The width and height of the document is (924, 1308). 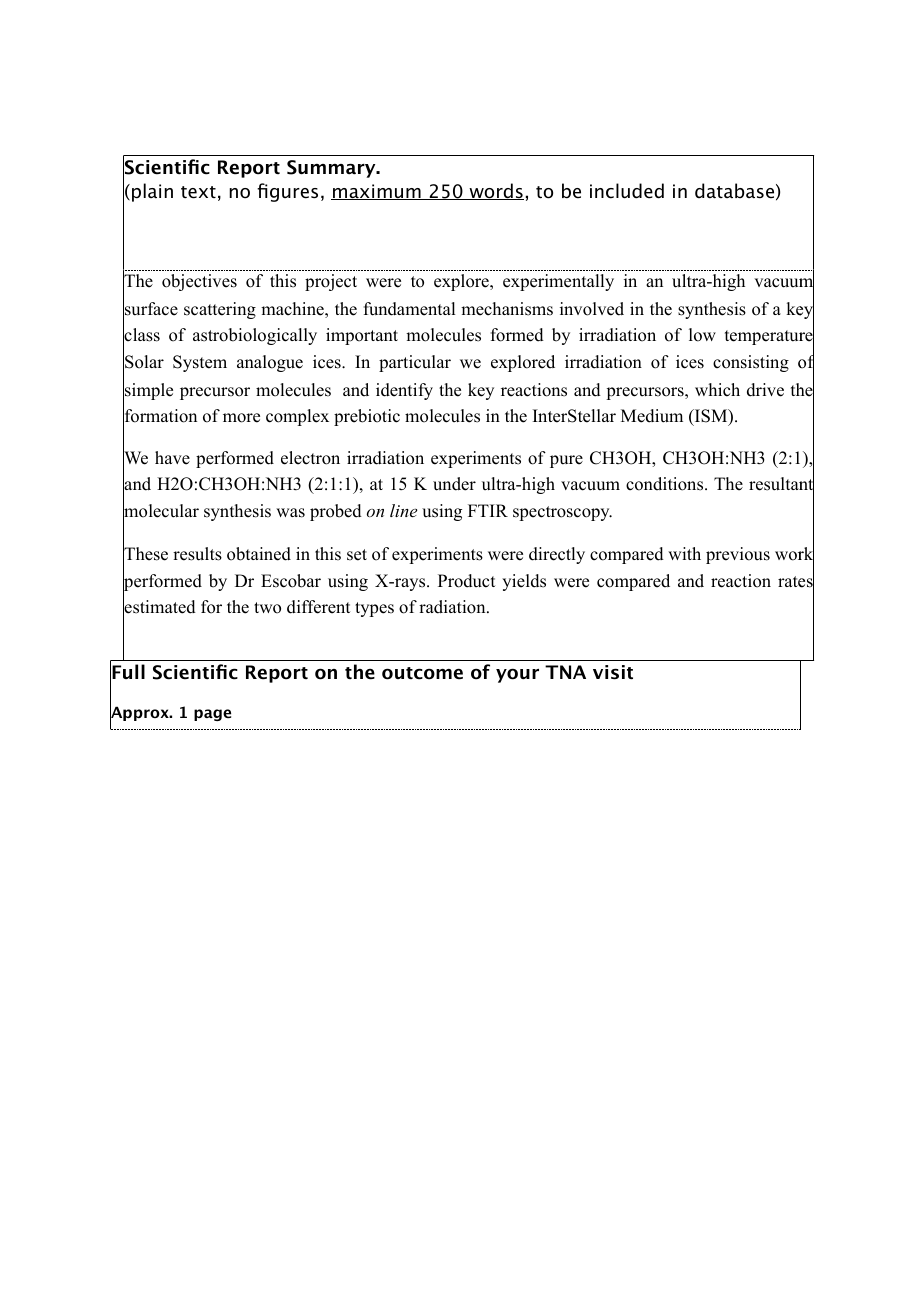 I want to click on words, so click(x=495, y=191).
